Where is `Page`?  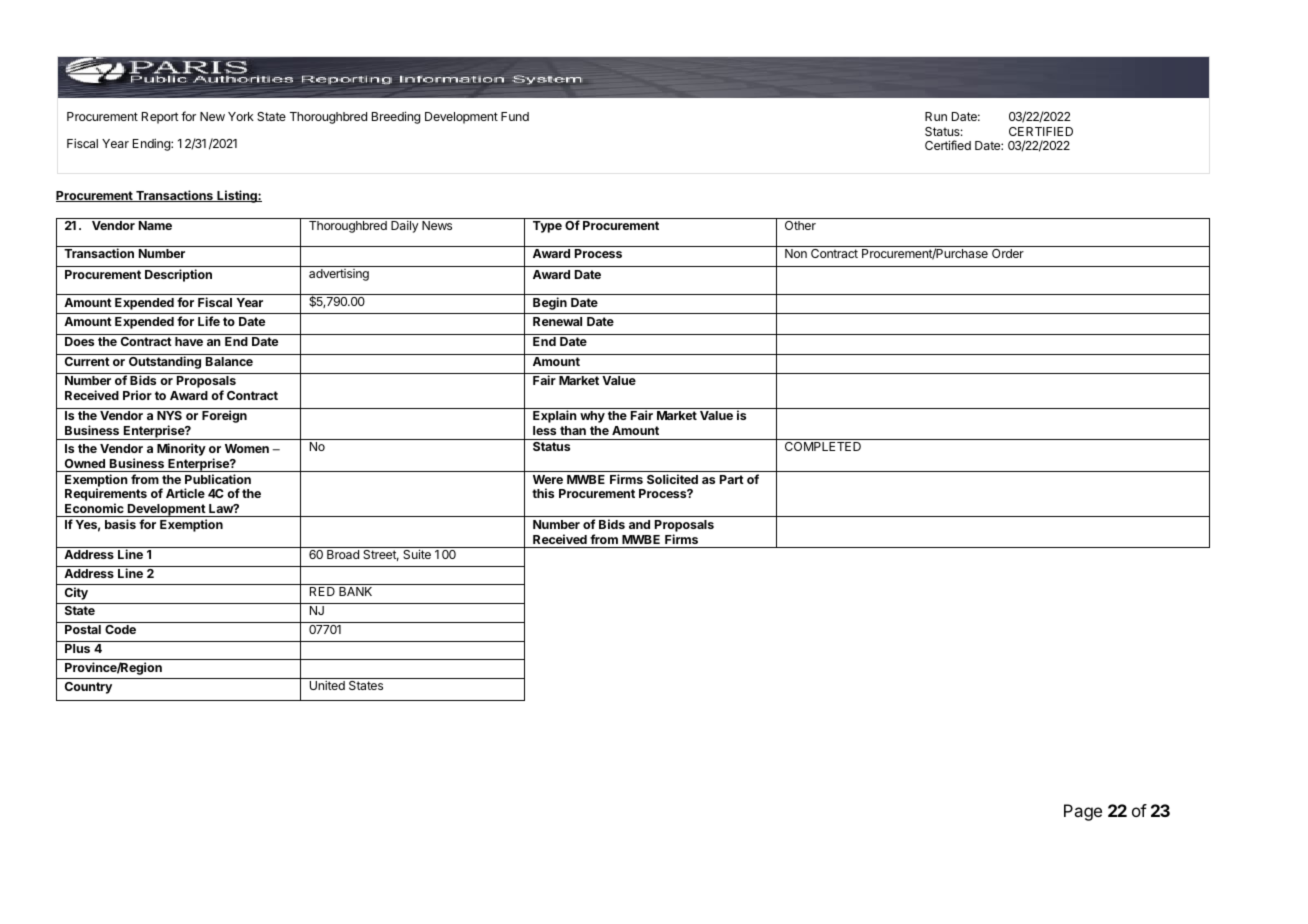
Page is located at coordinates (1083, 812).
